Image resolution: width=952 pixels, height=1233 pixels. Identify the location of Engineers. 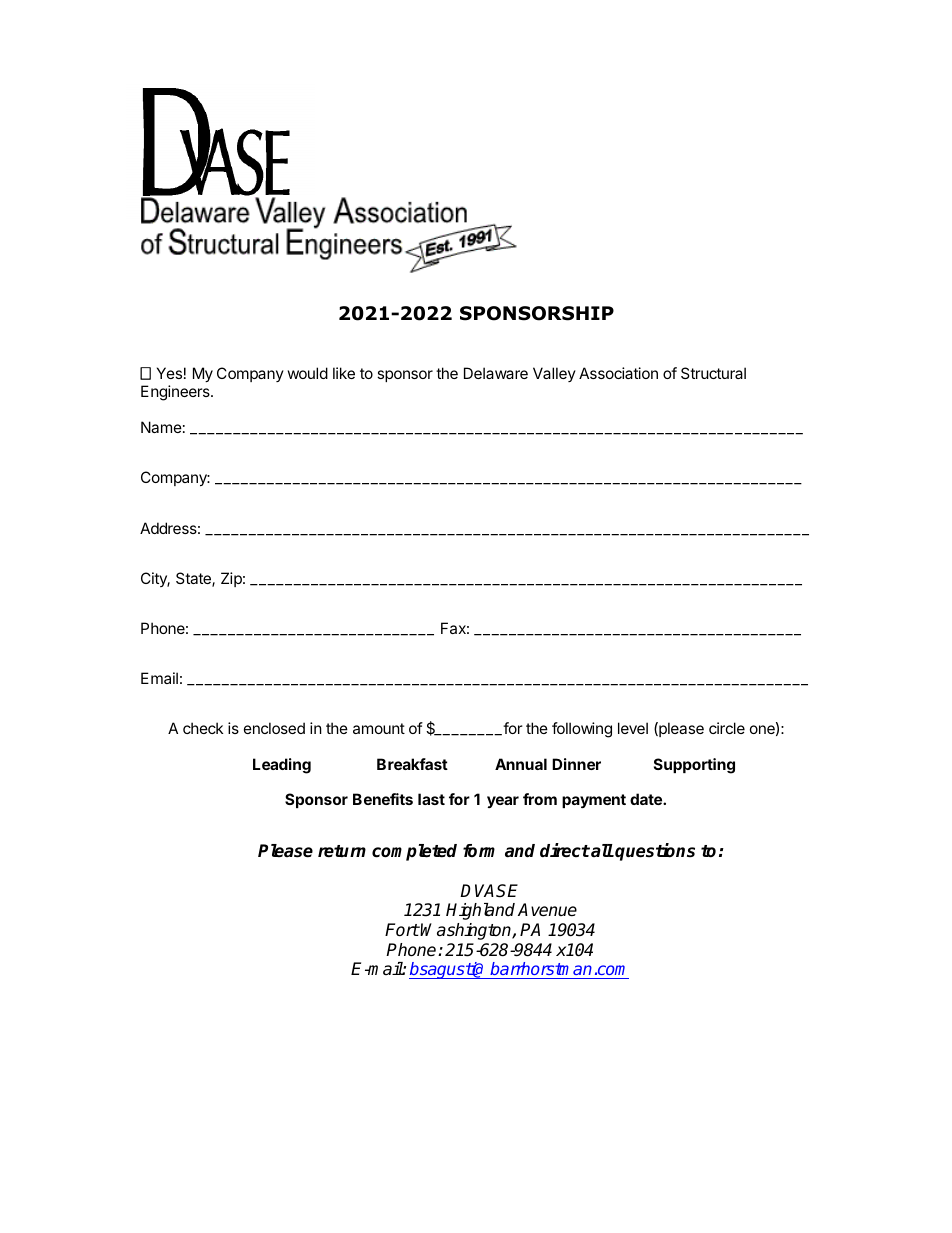
(176, 393).
